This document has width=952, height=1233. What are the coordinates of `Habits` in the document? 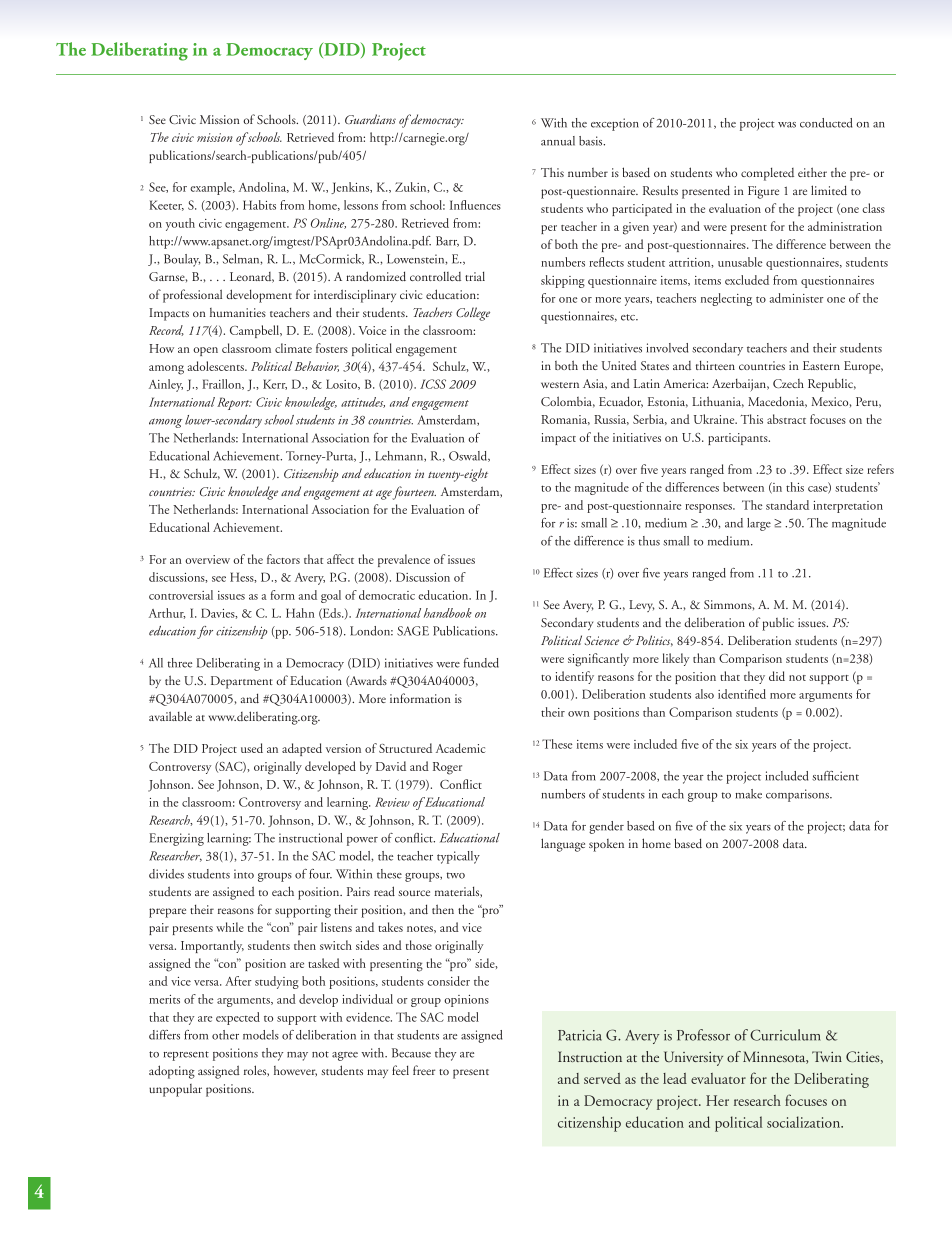 It's located at (259, 205).
